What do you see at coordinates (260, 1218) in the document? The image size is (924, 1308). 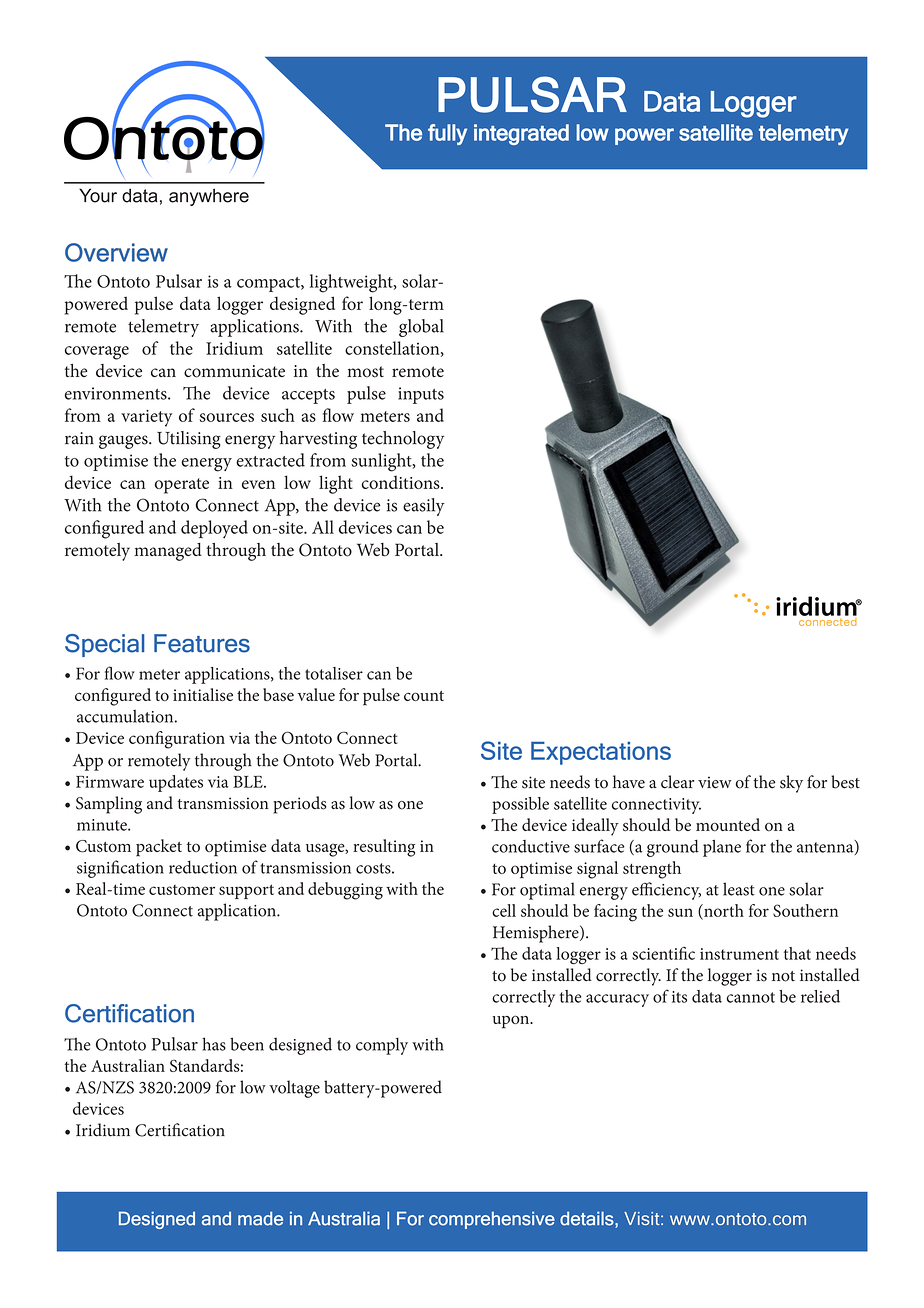 I see `made` at bounding box center [260, 1218].
